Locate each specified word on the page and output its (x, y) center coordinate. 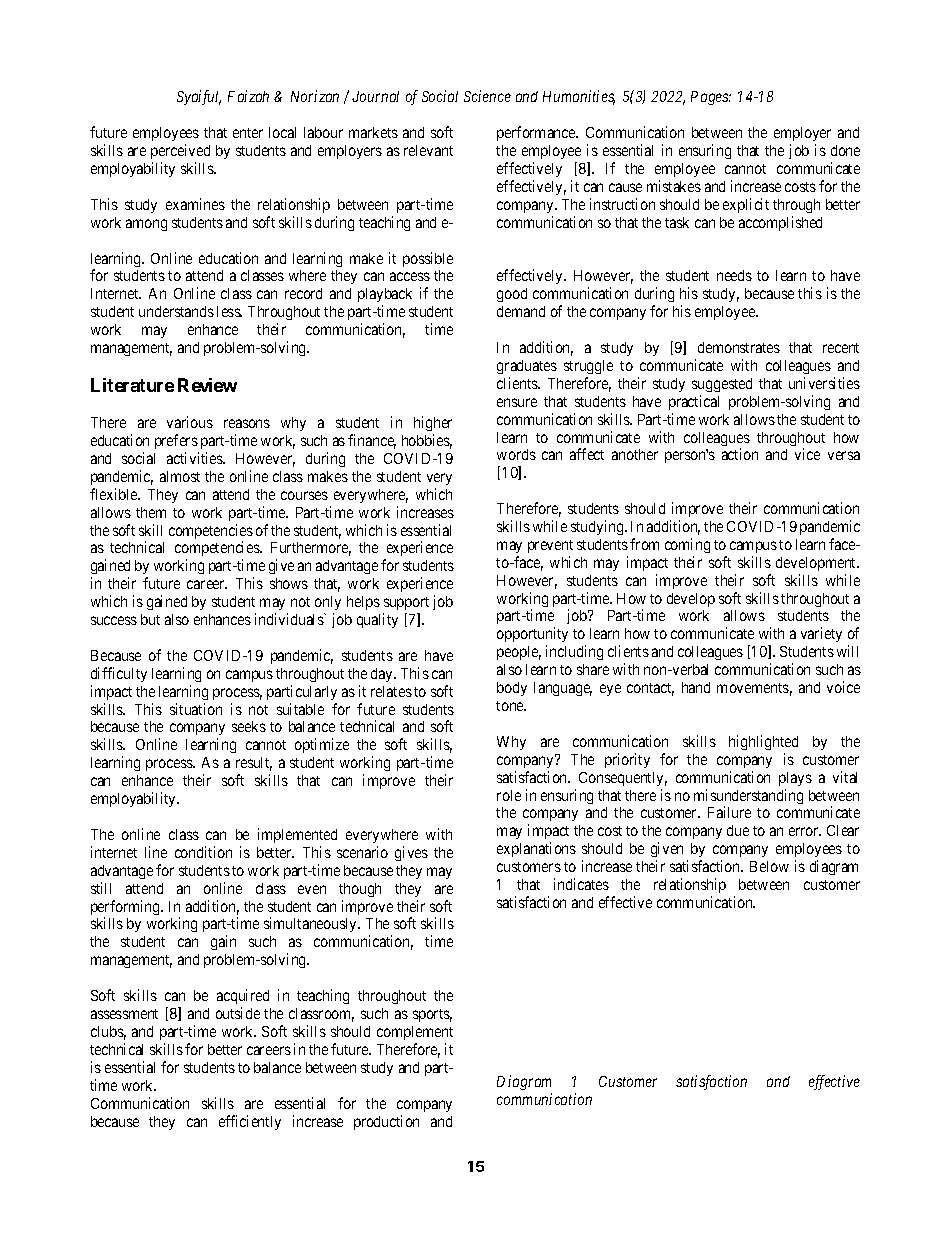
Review (207, 385)
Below (769, 866)
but (150, 619)
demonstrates (739, 347)
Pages (711, 98)
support (406, 605)
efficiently (250, 1122)
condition (203, 852)
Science (487, 96)
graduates (527, 367)
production (386, 1122)
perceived (180, 151)
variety (821, 634)
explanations (536, 849)
